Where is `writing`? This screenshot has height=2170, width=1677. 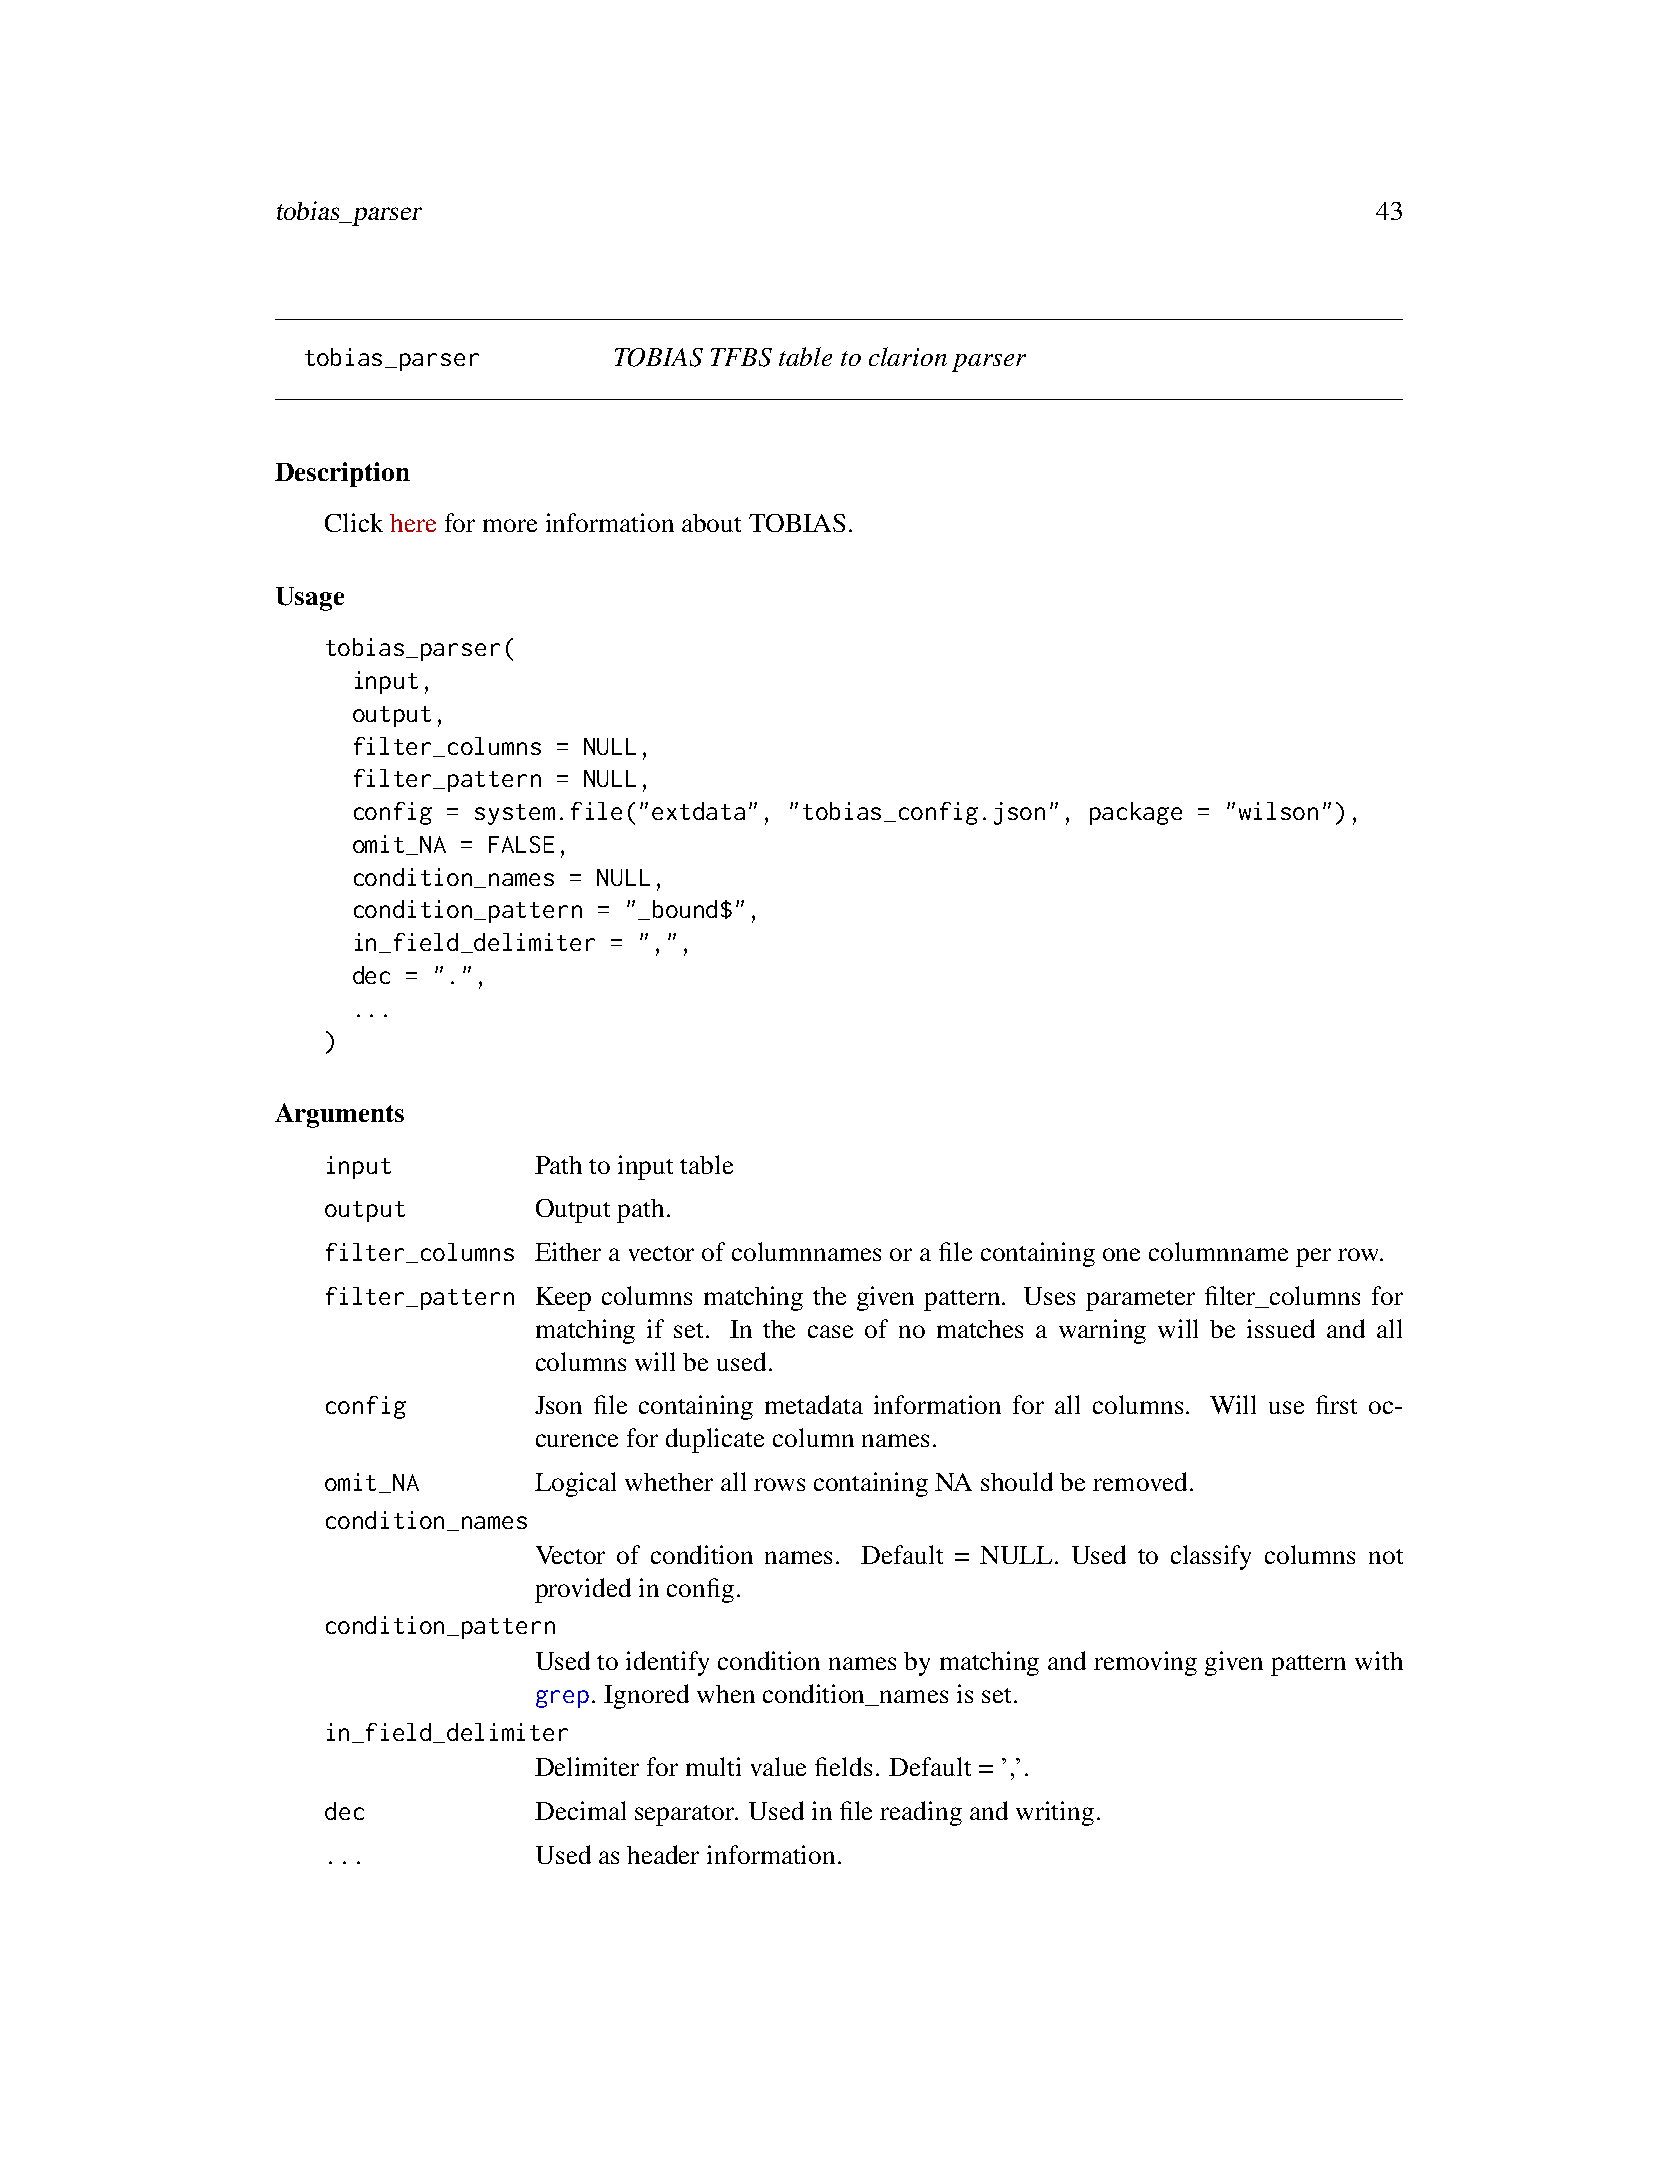 writing is located at coordinates (1055, 1813).
